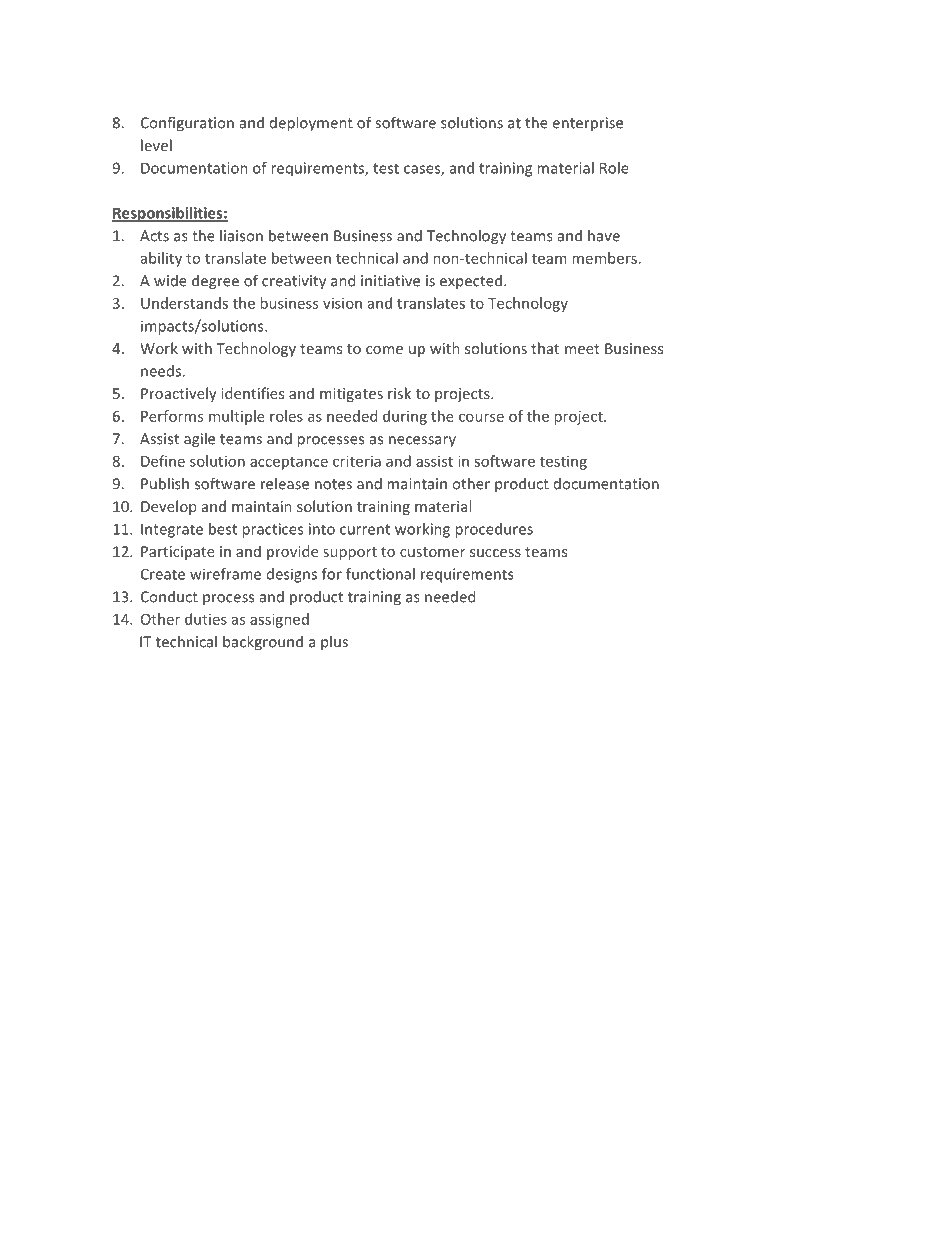 The image size is (952, 1233). Describe the element at coordinates (311, 124) in the screenshot. I see `deployment` at that location.
